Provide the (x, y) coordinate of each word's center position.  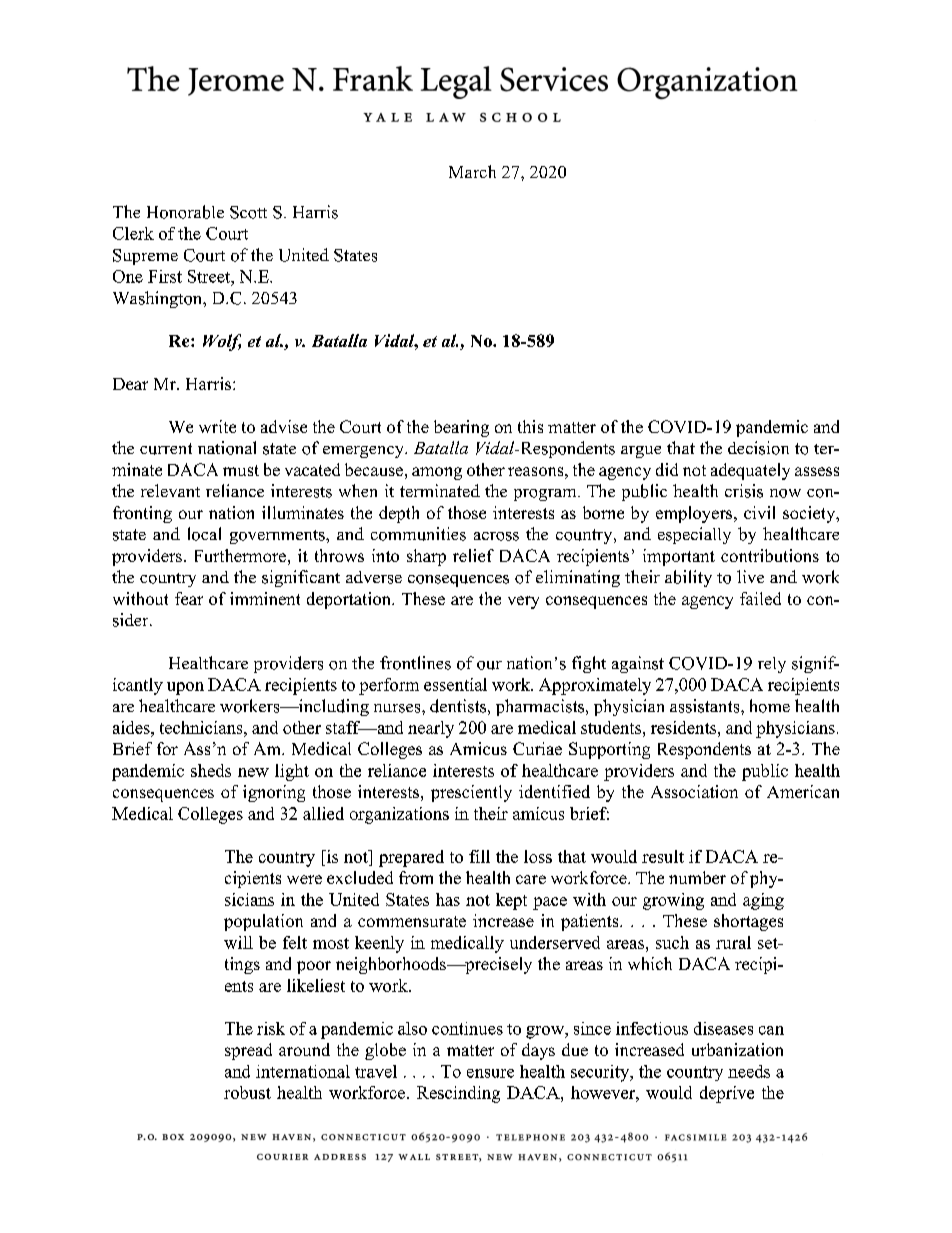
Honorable (185, 212)
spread (248, 1051)
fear (189, 598)
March (472, 171)
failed (760, 598)
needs (749, 1071)
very (523, 602)
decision (758, 448)
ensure (490, 1073)
